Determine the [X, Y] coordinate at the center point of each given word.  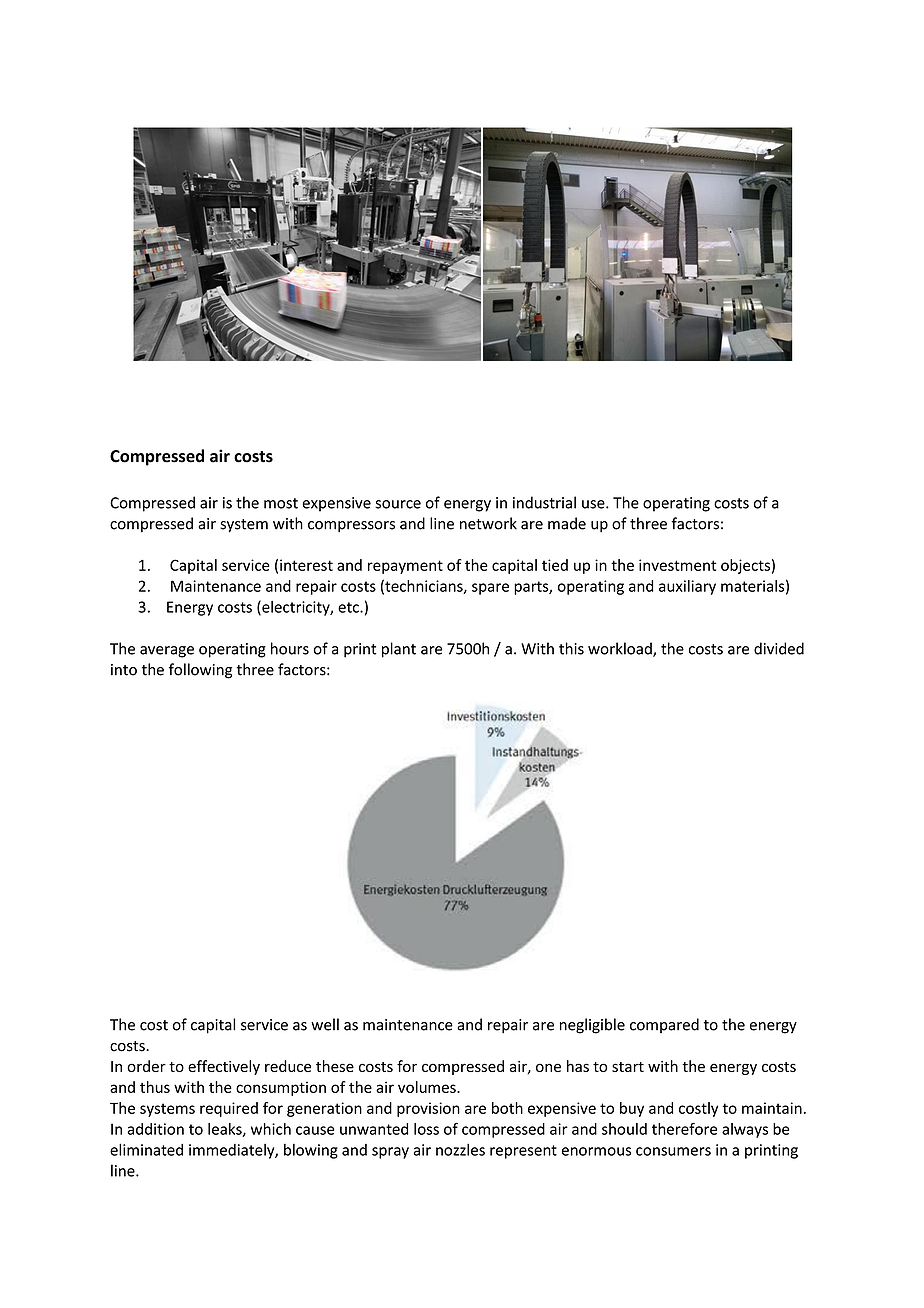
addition [155, 1129]
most [281, 503]
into [124, 670]
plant [399, 650]
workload [621, 649]
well [325, 1024]
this [571, 648]
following [200, 671]
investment [677, 565]
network [488, 523]
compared [664, 1025]
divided [779, 648]
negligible [592, 1026]
